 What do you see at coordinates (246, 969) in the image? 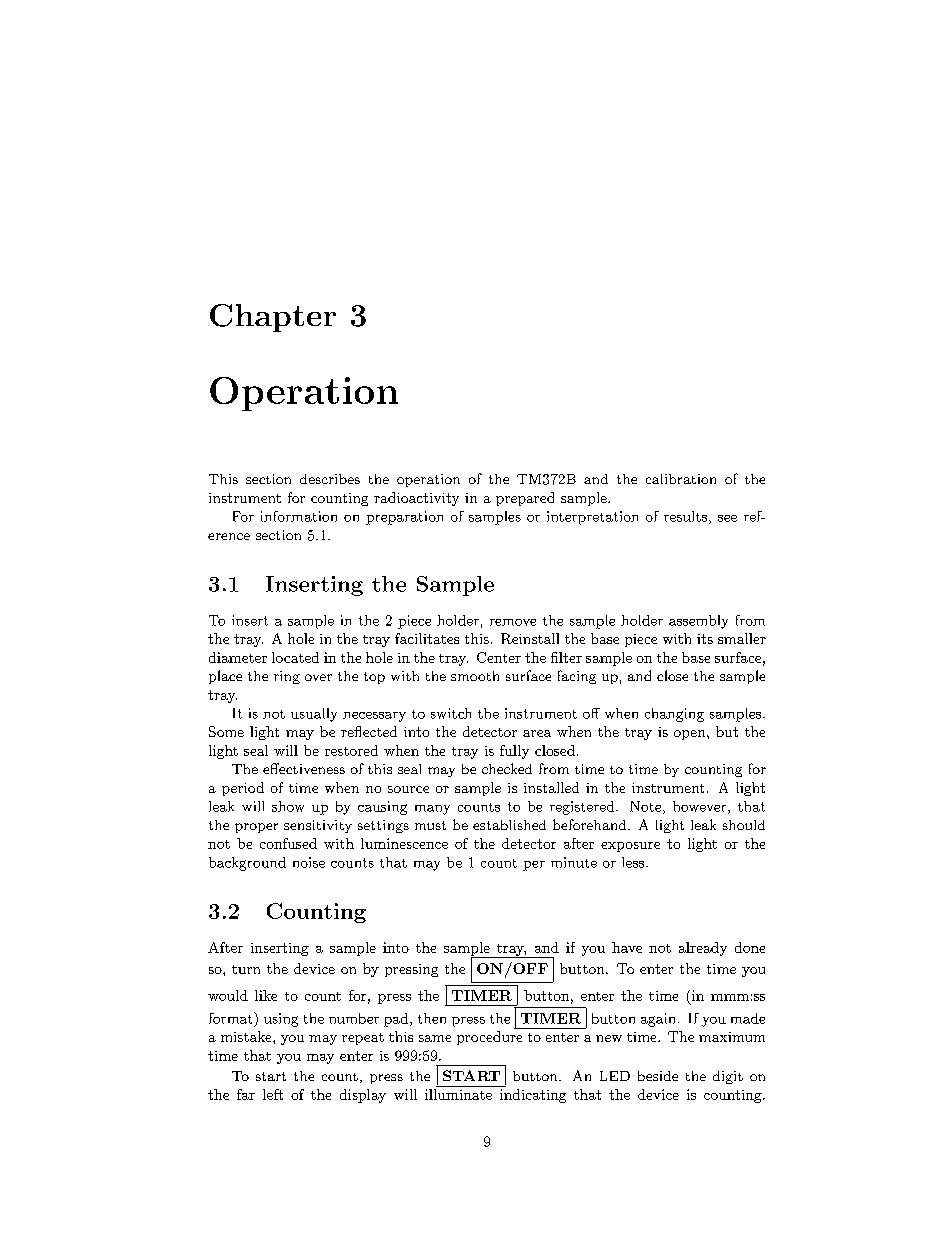
I see `turn` at bounding box center [246, 969].
